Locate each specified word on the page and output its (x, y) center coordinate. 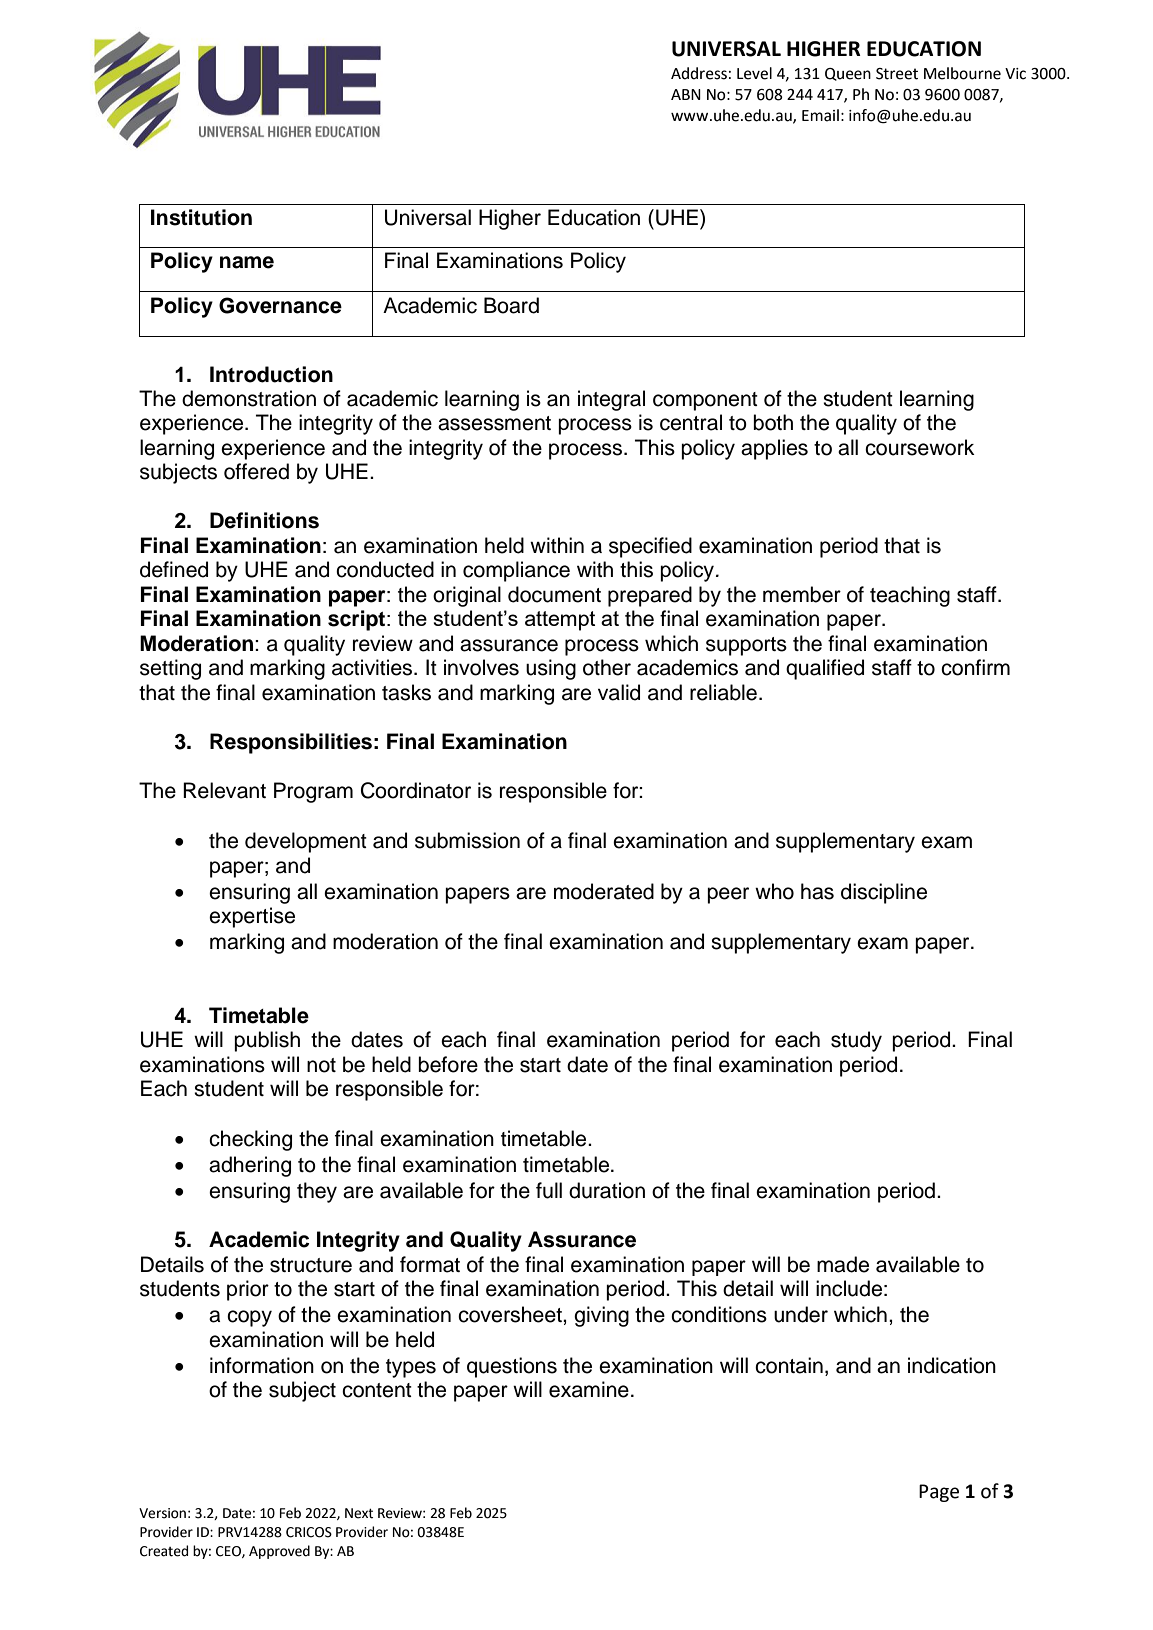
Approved (279, 1552)
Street (897, 74)
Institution (201, 217)
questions (512, 1367)
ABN (686, 94)
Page (939, 1493)
